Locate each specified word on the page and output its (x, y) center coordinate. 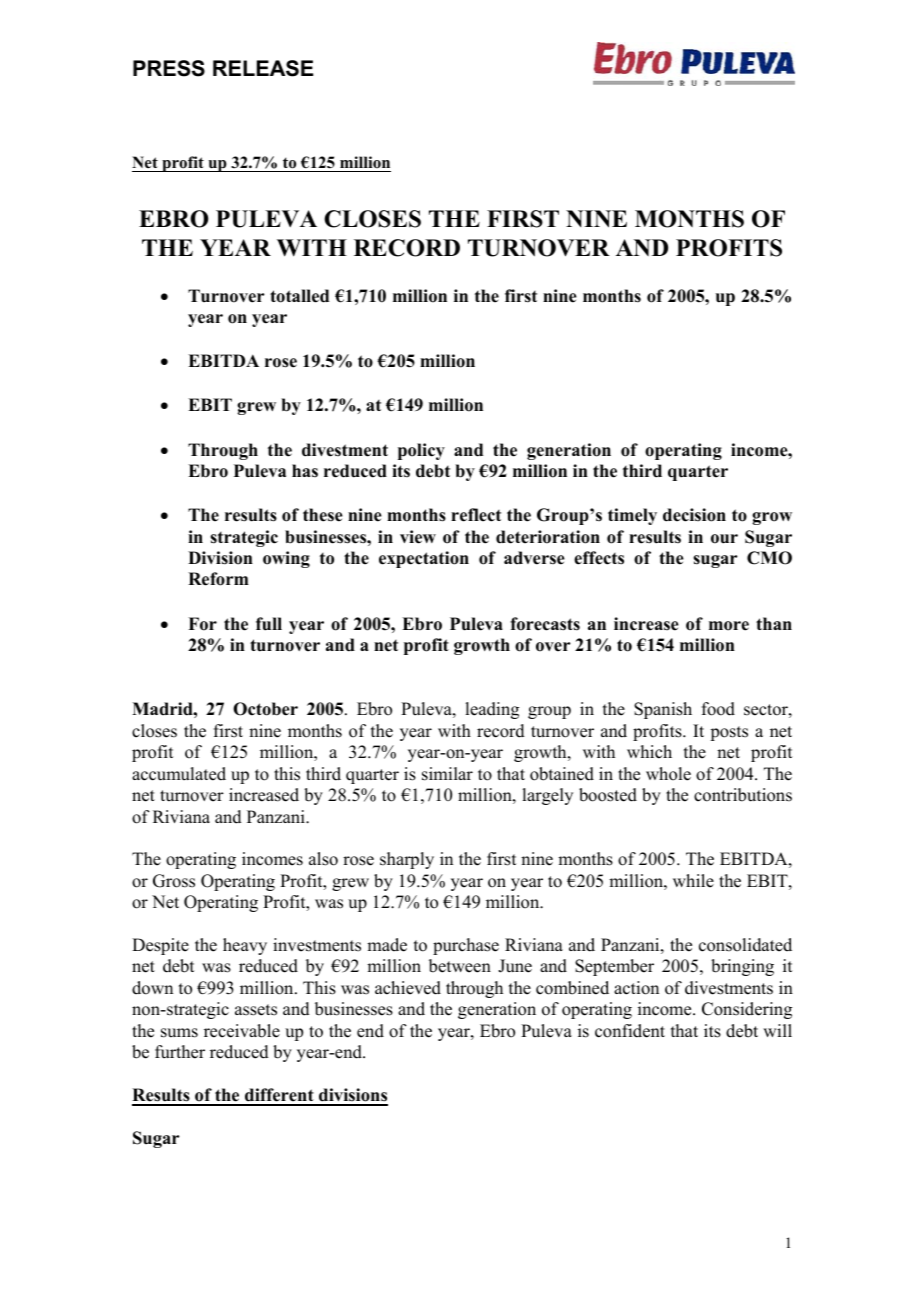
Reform (218, 579)
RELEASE (263, 68)
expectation (424, 559)
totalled (299, 296)
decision (694, 515)
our (724, 539)
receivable (242, 1031)
